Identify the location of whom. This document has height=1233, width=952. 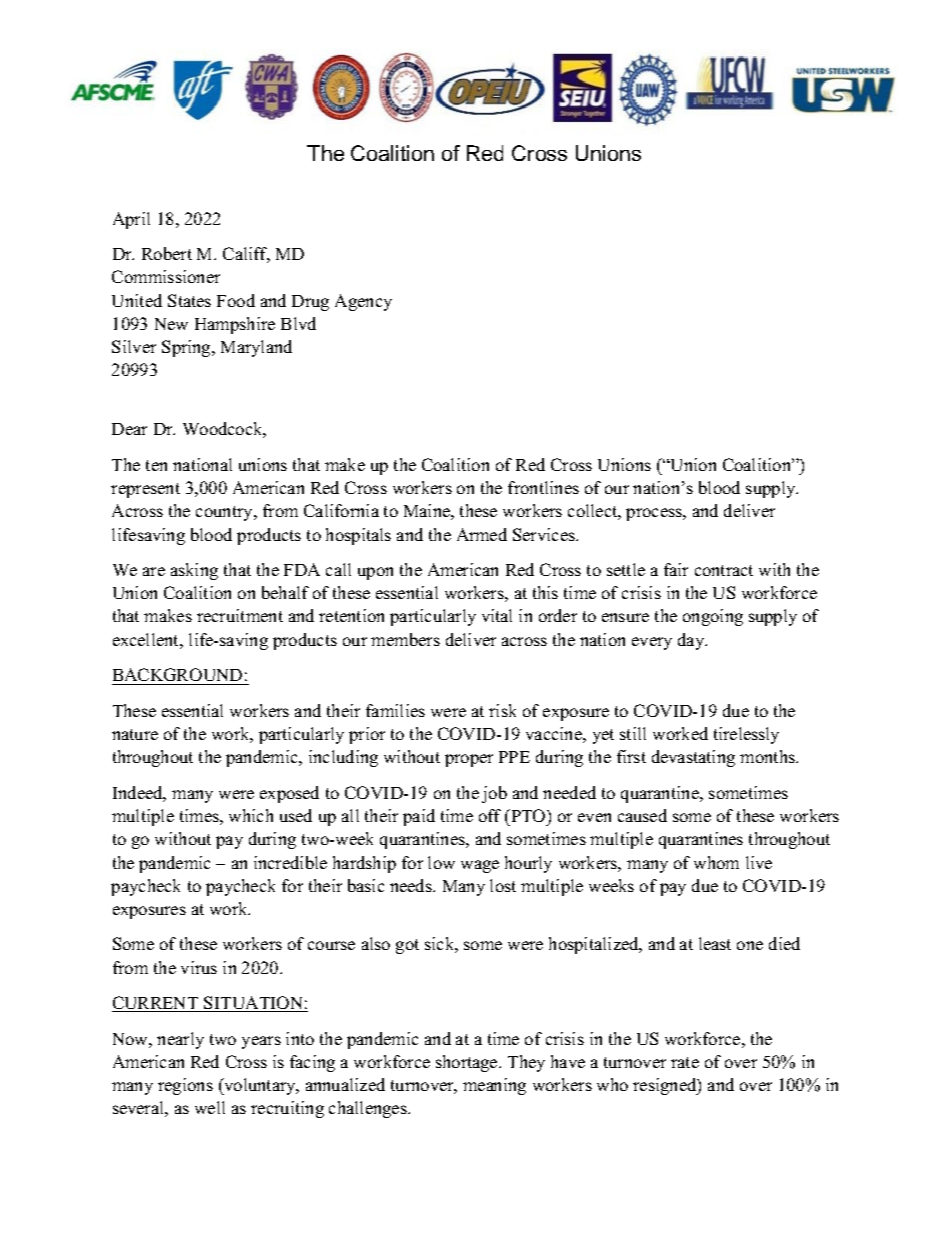
(716, 862).
